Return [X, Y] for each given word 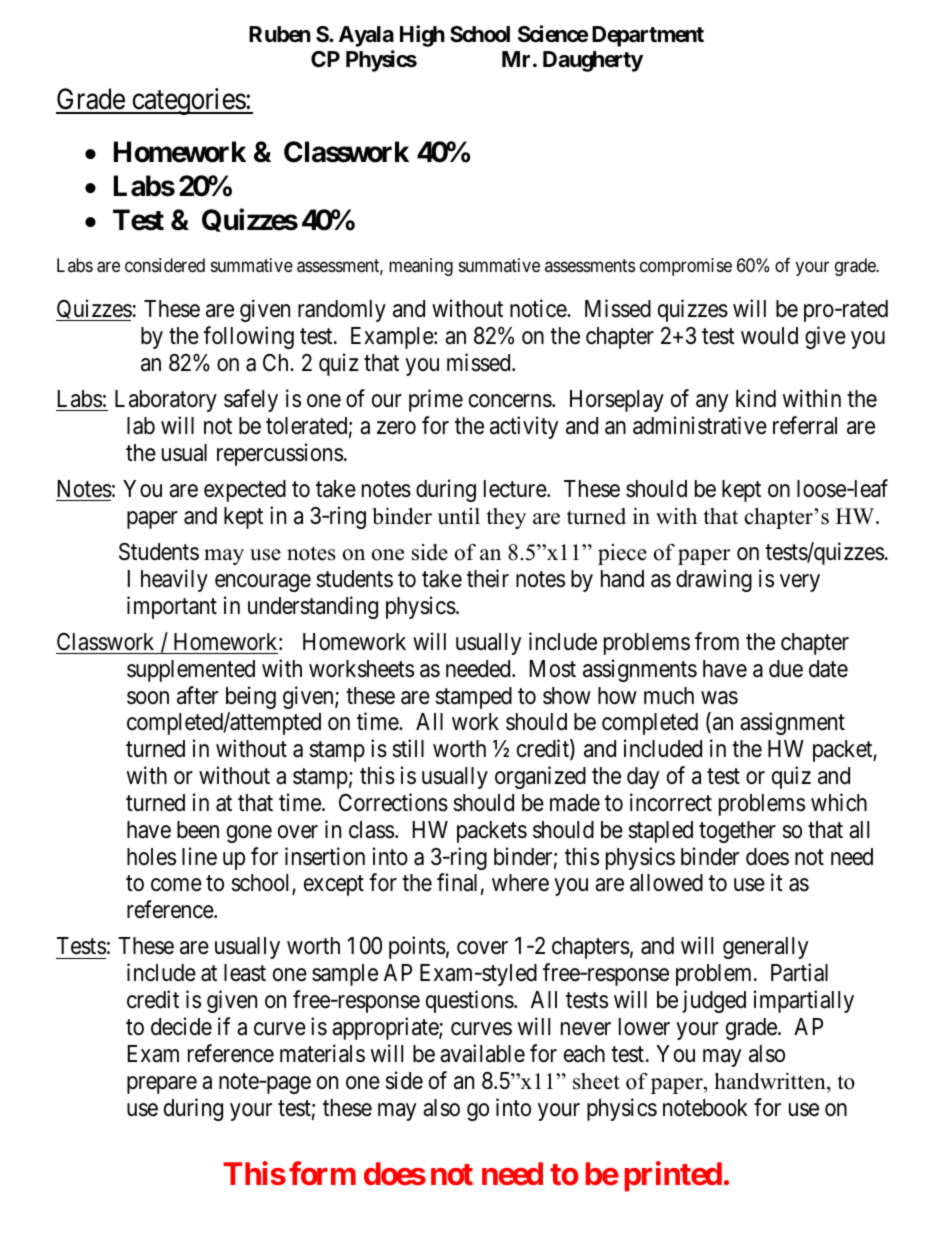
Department [648, 36]
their [488, 578]
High [422, 36]
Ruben [280, 34]
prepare [162, 1085]
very [800, 583]
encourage [263, 583]
